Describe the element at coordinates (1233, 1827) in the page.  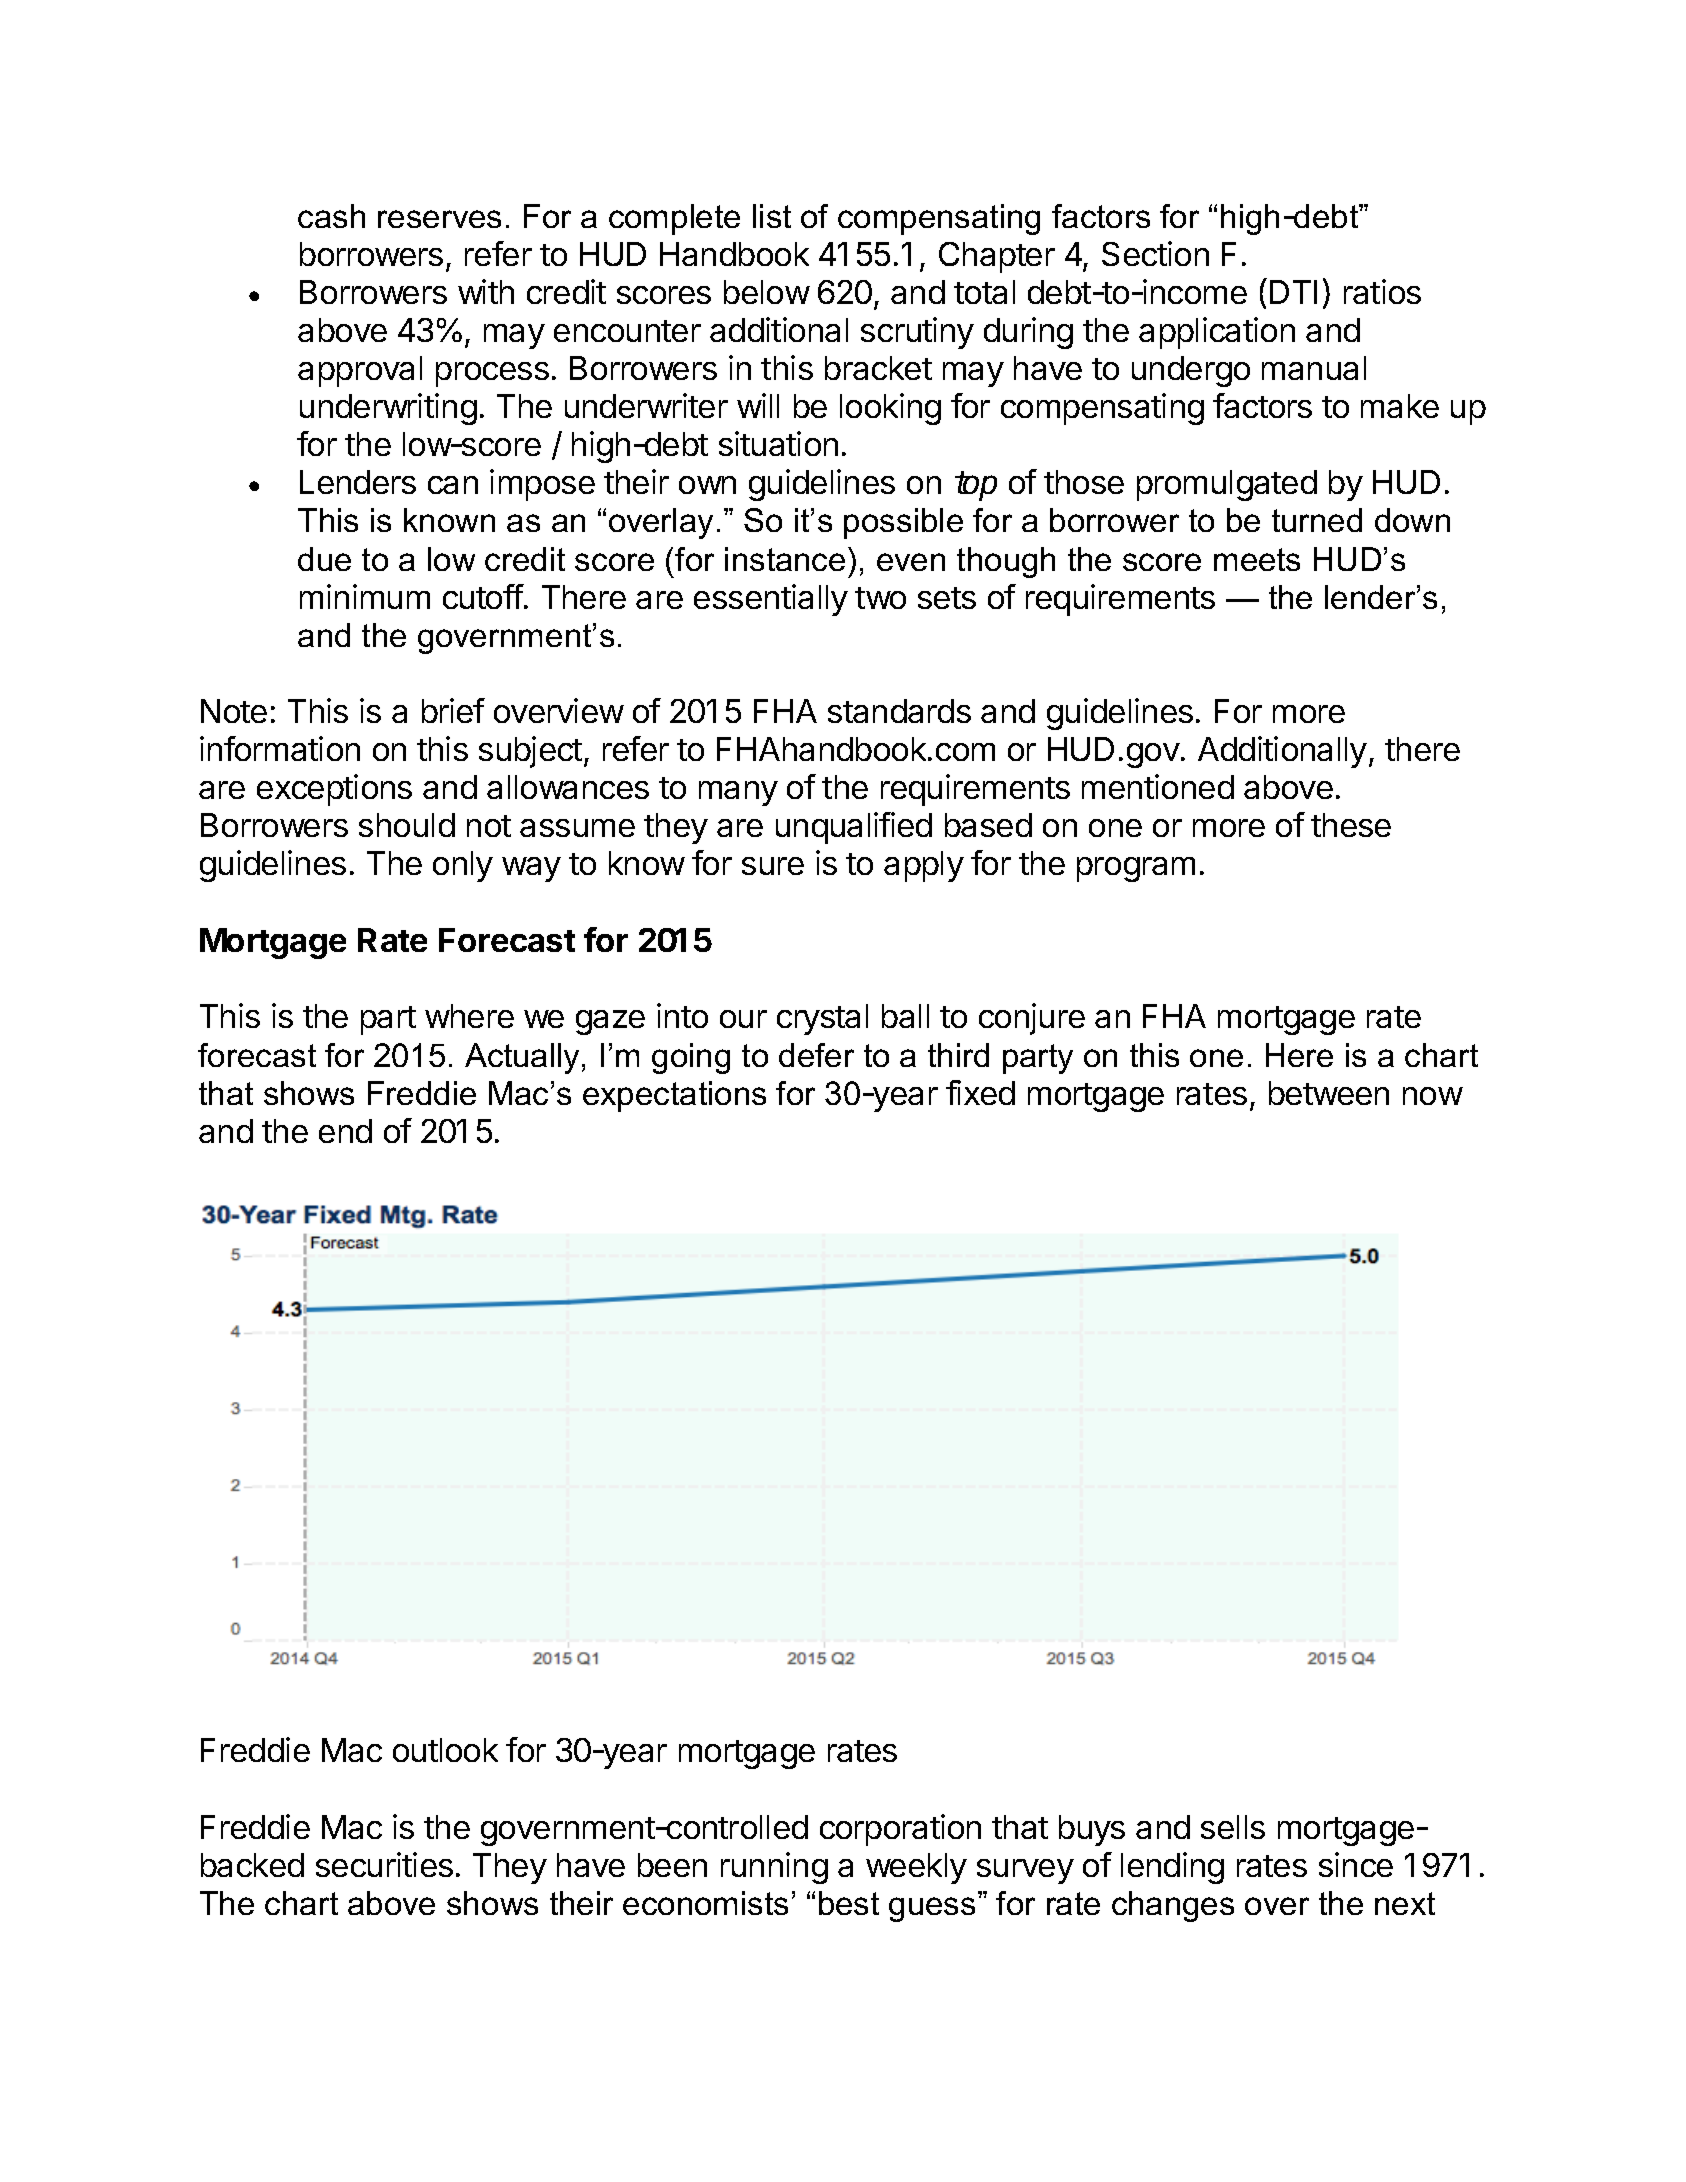
I see `sells` at that location.
